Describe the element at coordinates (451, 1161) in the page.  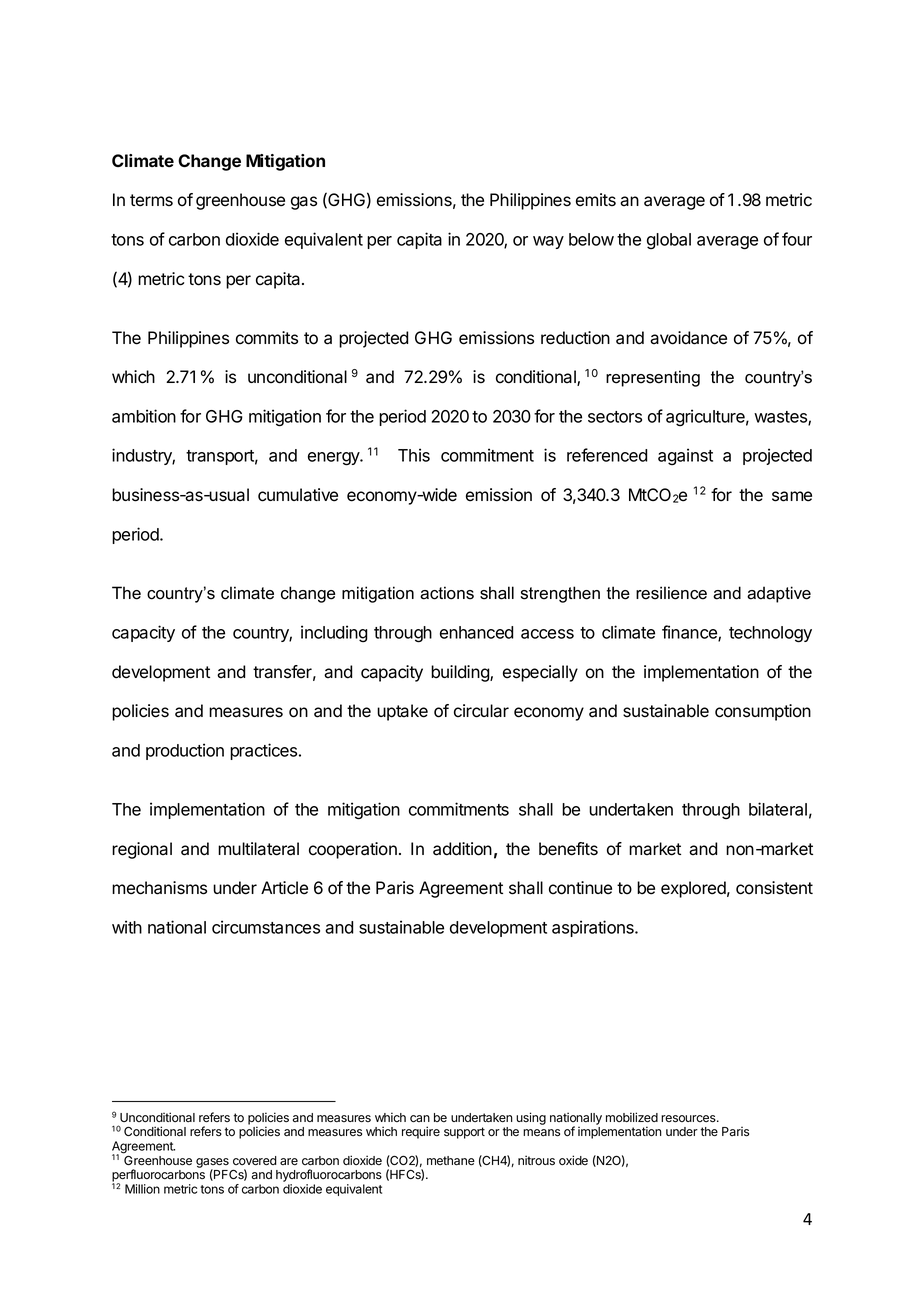
I see `methane` at that location.
